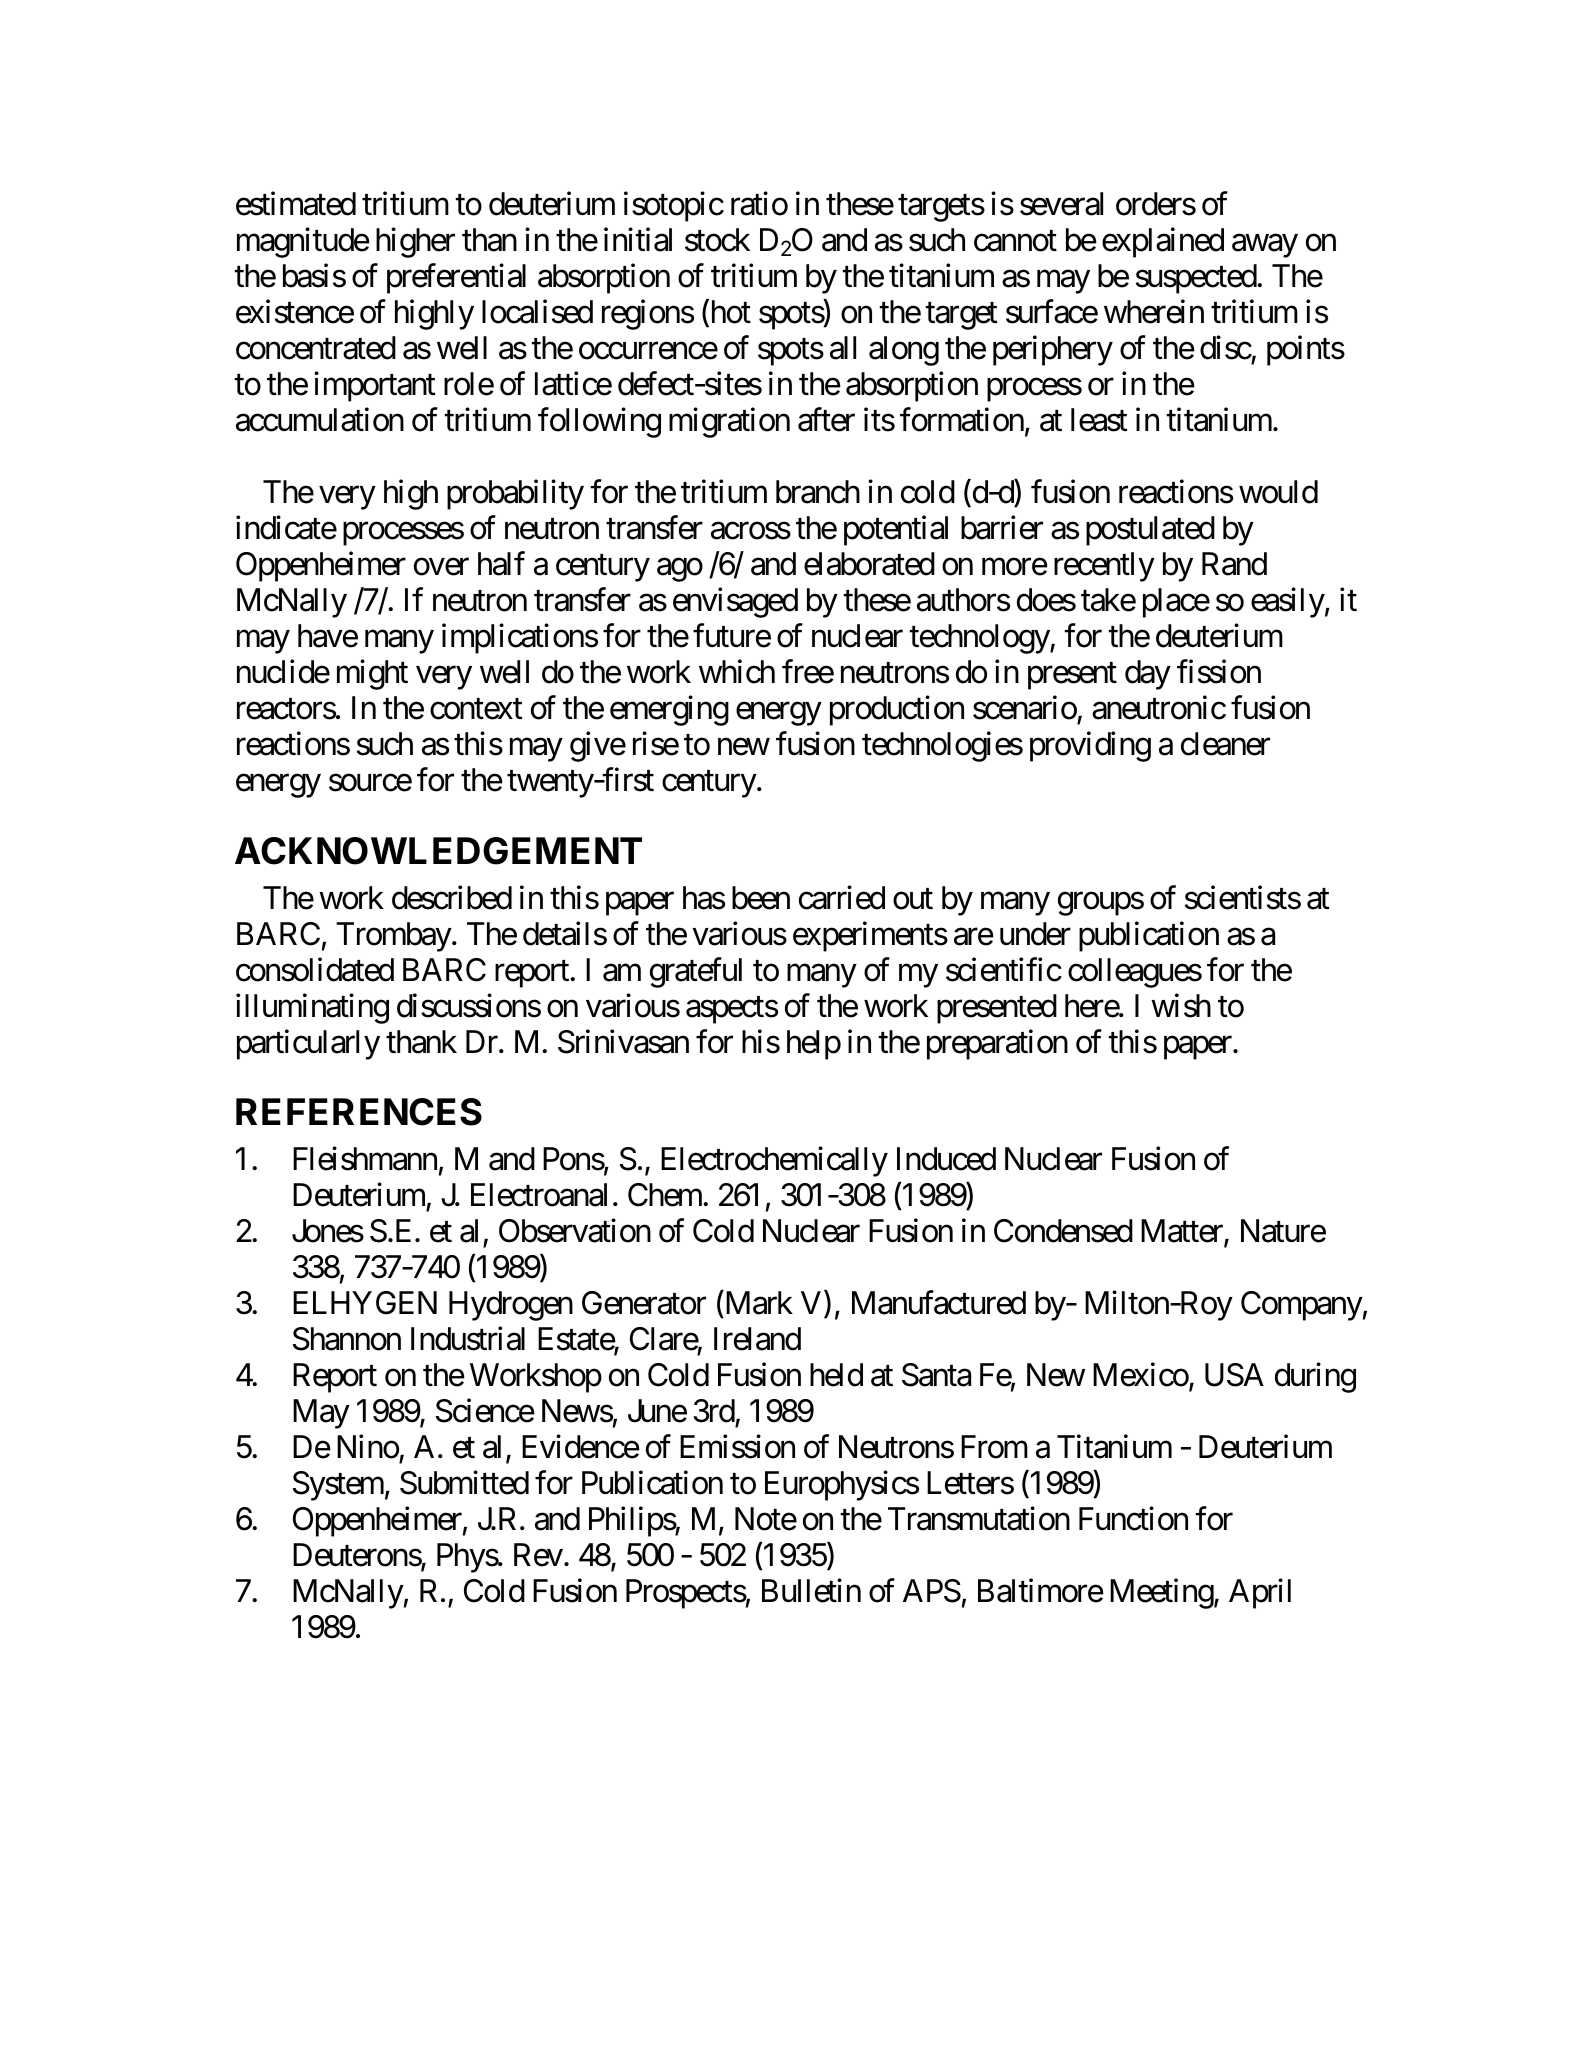 Image resolution: width=1596 pixels, height=2066 pixels. I want to click on Function, so click(1133, 1518).
